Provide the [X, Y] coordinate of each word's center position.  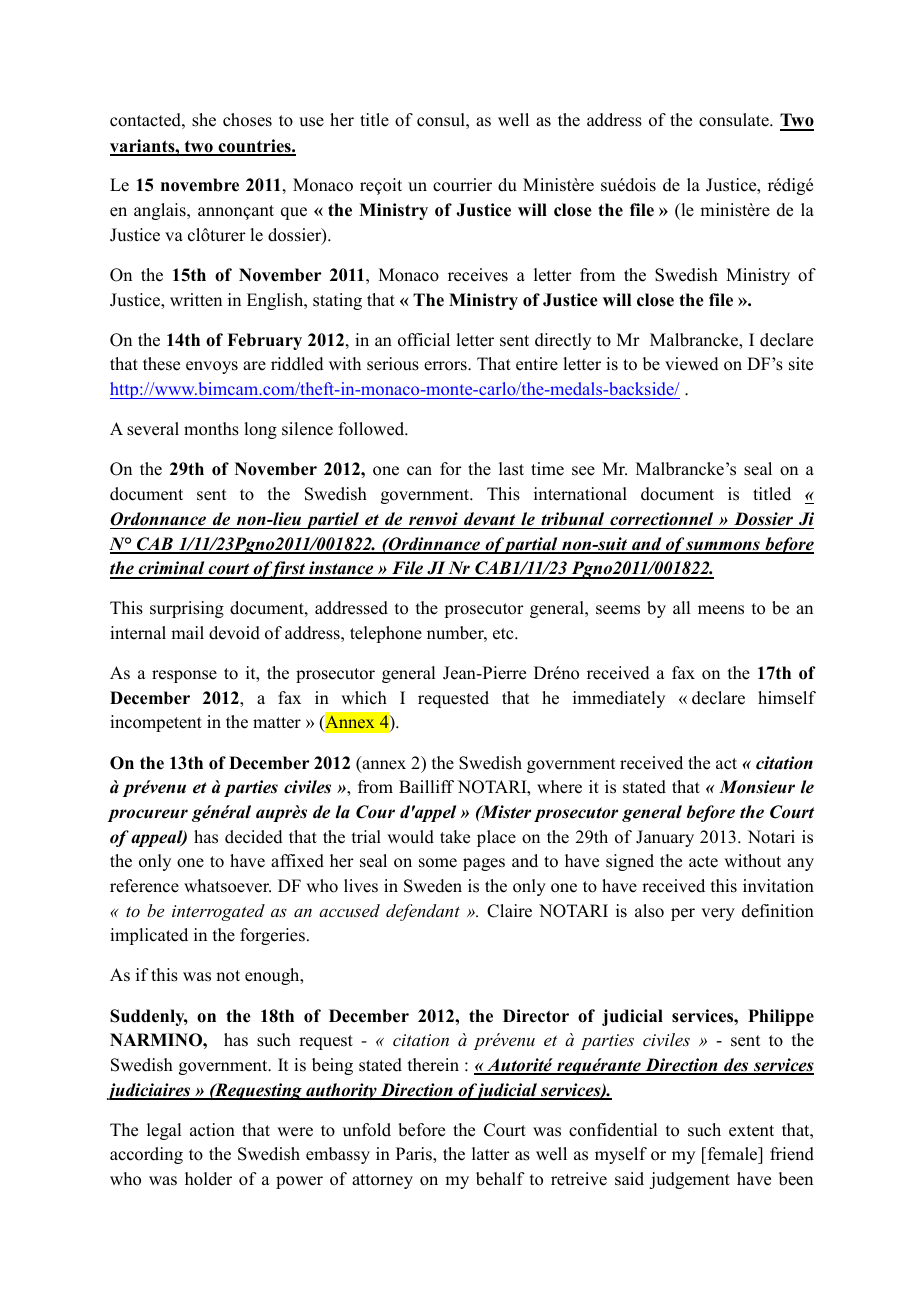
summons [723, 547]
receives [478, 275]
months [211, 429]
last [511, 469]
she [204, 120]
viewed [692, 364]
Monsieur [757, 787]
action [212, 1130]
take [455, 837]
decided [254, 837]
